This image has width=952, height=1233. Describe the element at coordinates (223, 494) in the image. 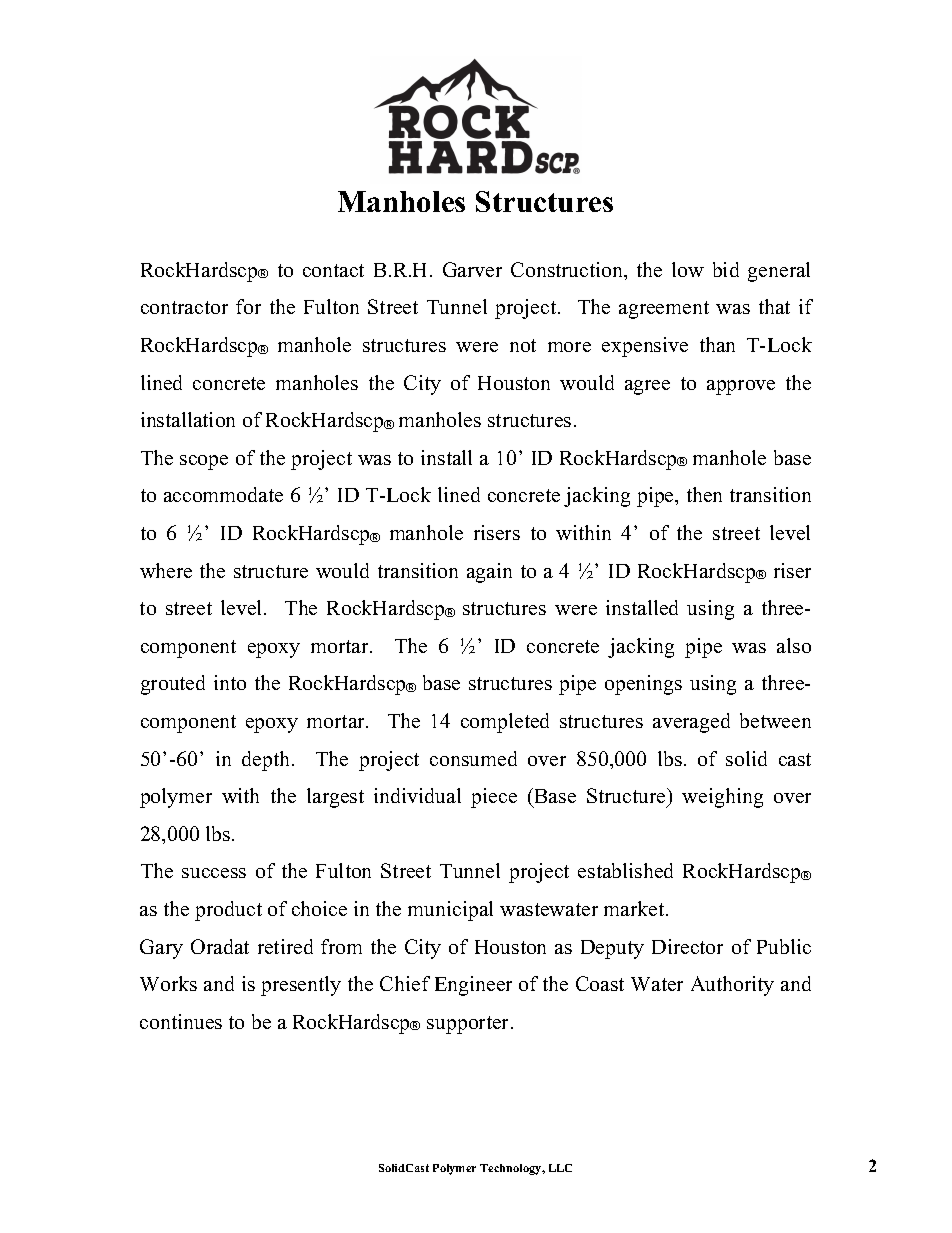

I see `accommodate` at that location.
